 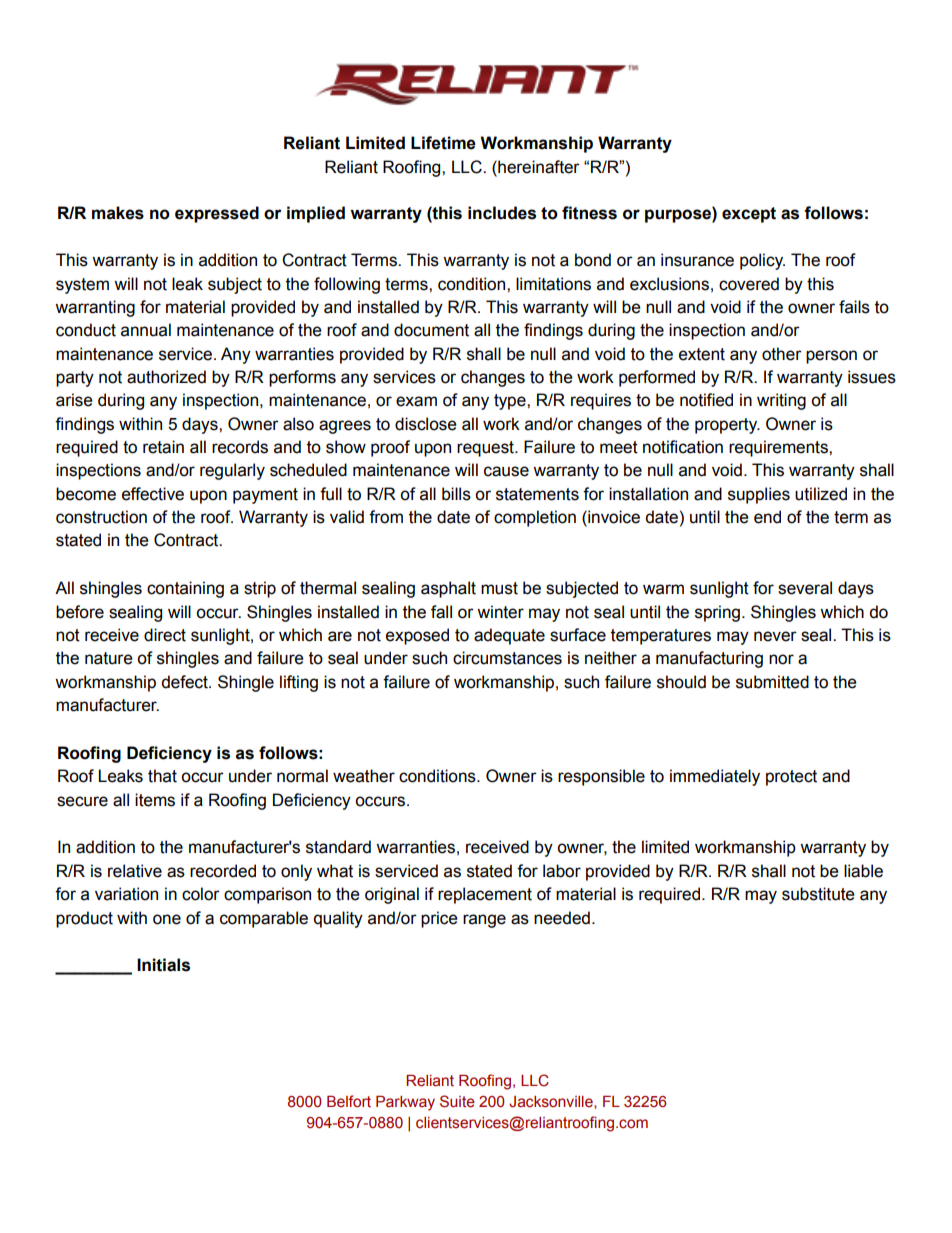 What do you see at coordinates (775, 636) in the screenshot?
I see `never` at bounding box center [775, 636].
